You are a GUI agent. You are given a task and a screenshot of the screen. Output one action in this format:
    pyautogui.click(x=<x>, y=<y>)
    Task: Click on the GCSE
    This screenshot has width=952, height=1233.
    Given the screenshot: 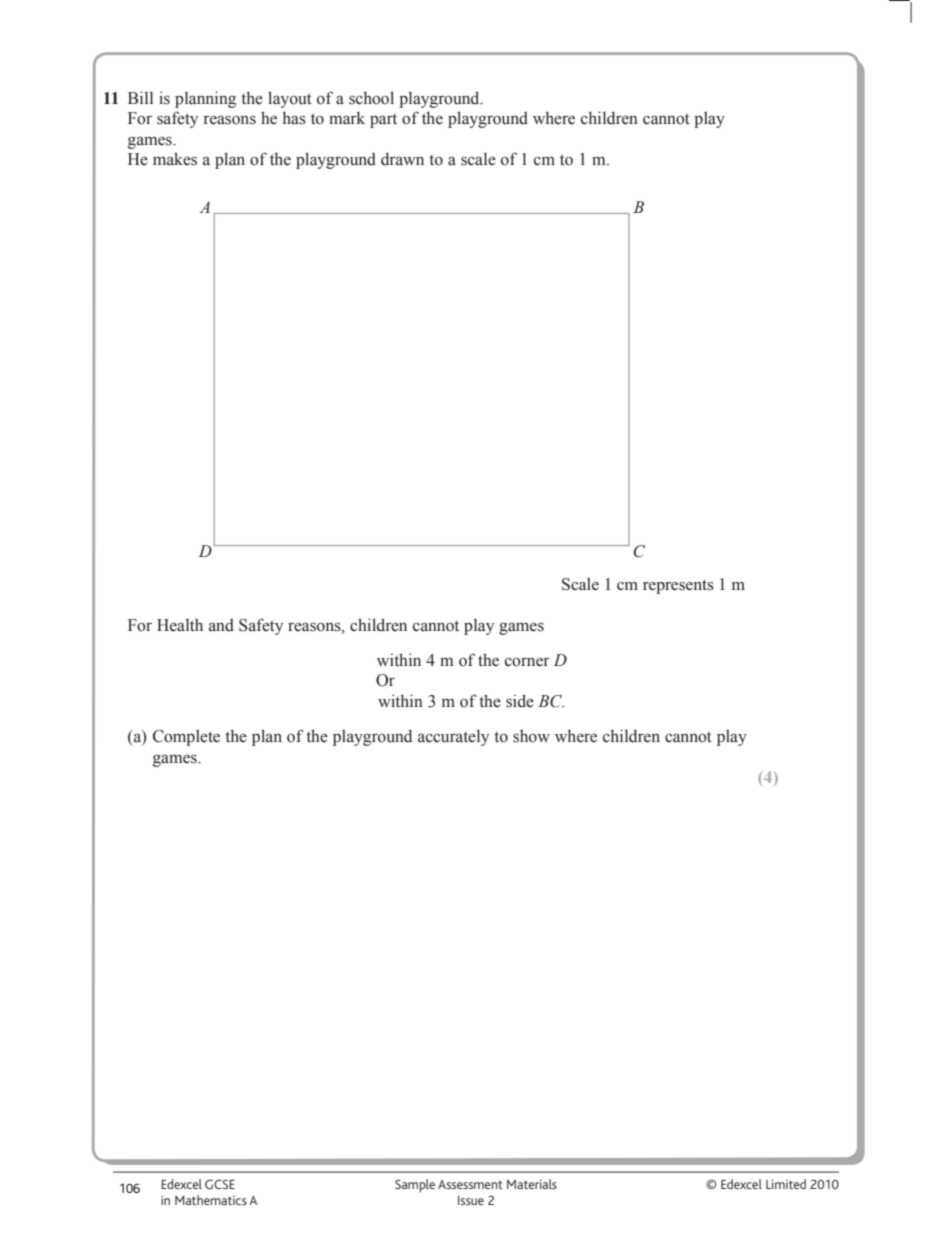 What is the action you would take?
    pyautogui.click(x=220, y=1184)
